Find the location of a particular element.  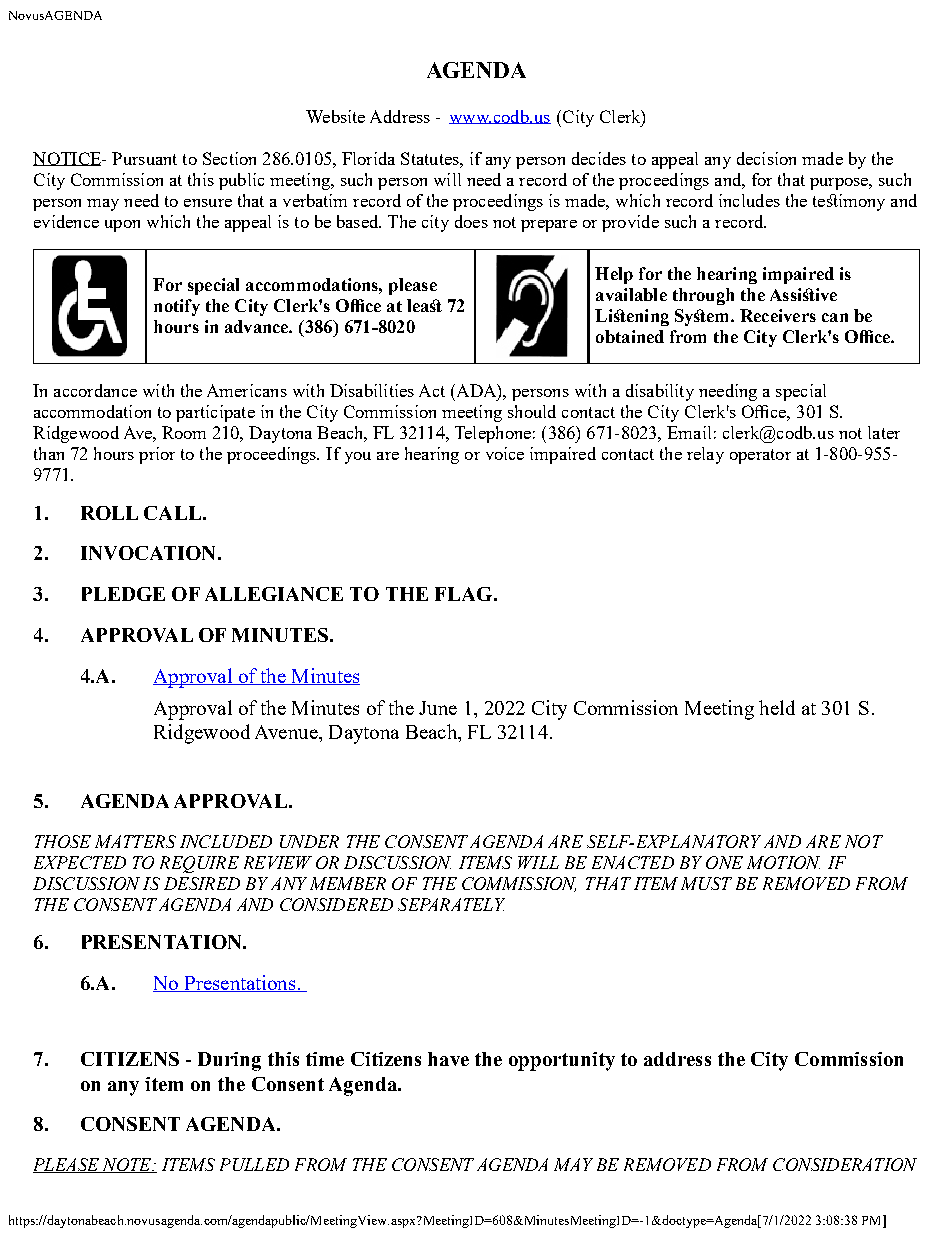

have is located at coordinates (448, 1059).
